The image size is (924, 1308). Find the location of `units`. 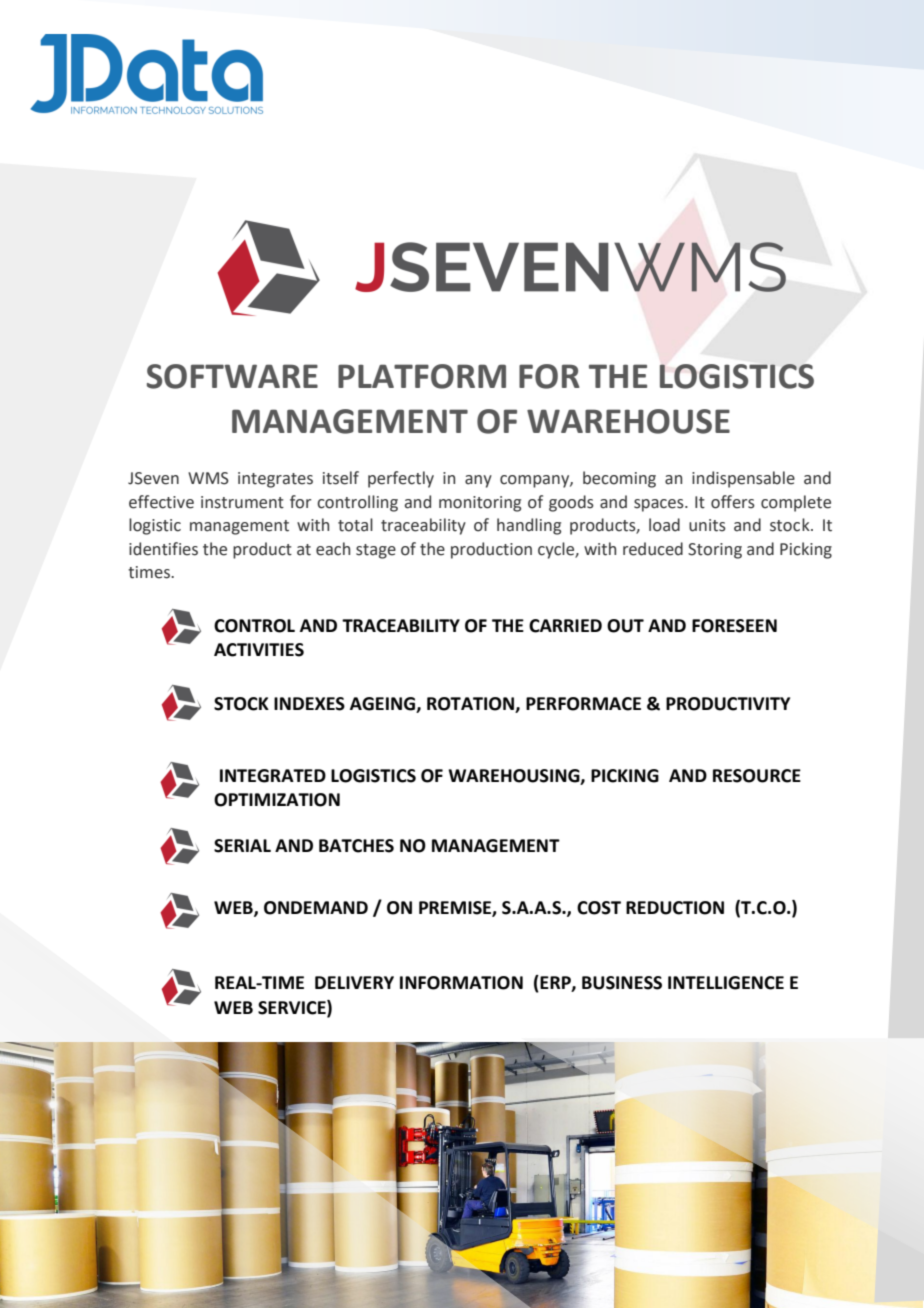

units is located at coordinates (707, 525).
